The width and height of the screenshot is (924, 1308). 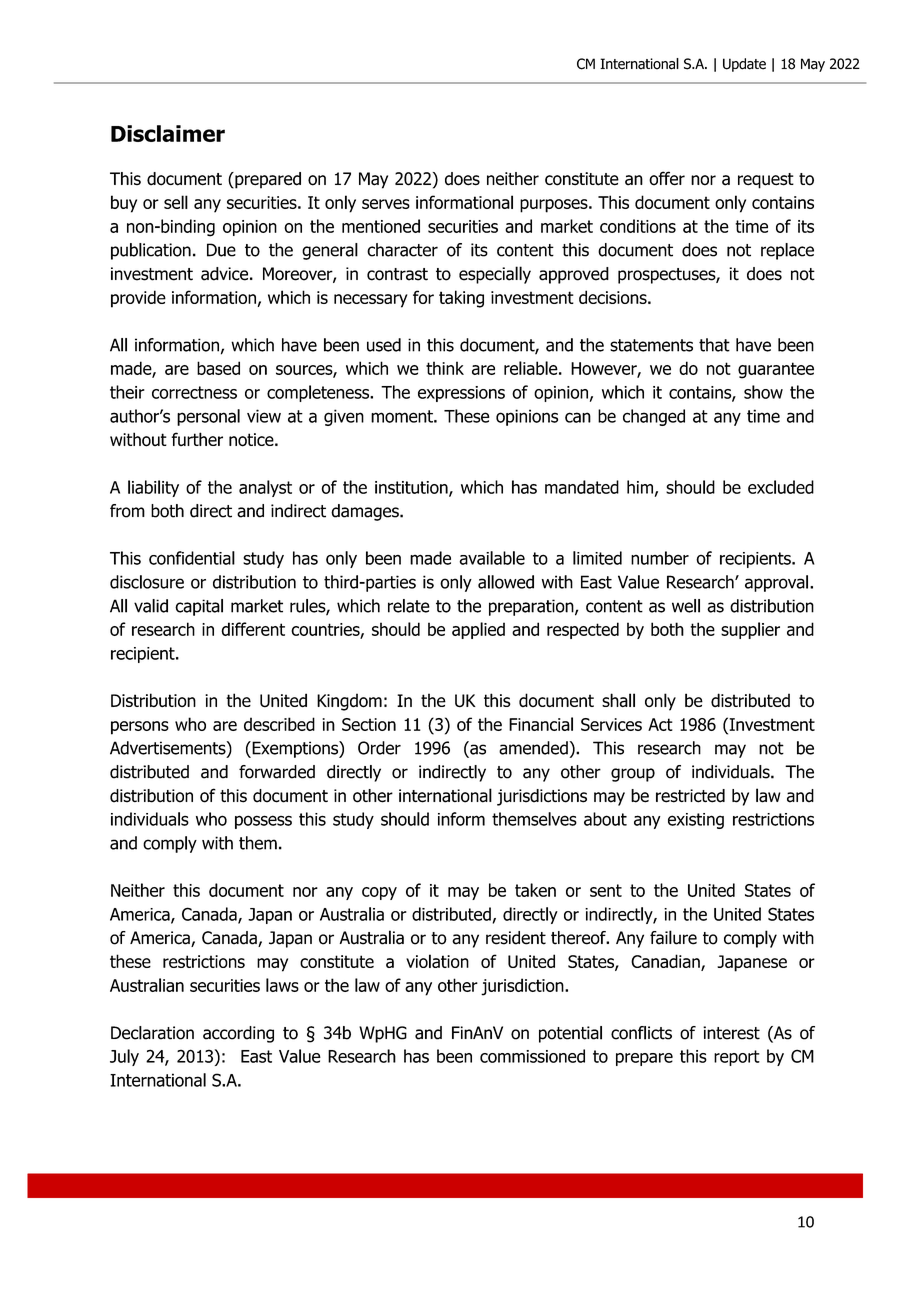 What do you see at coordinates (238, 1034) in the screenshot?
I see `according` at bounding box center [238, 1034].
